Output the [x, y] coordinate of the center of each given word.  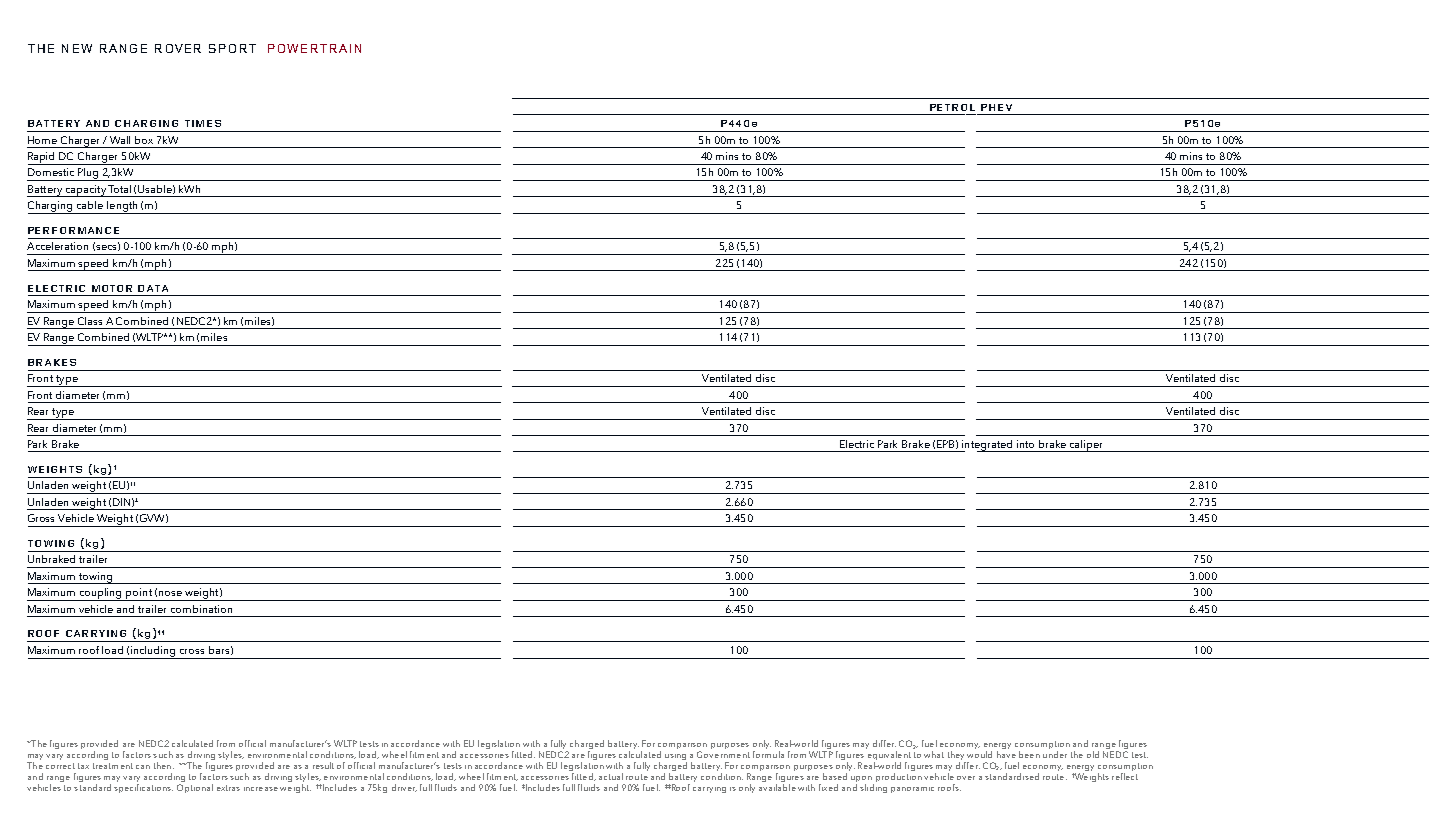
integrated [987, 446]
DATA [153, 288]
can [143, 767]
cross [192, 651]
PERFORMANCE [73, 230]
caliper [1086, 446]
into [1025, 444]
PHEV [996, 107]
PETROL [952, 107]
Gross [41, 518]
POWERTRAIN [314, 48]
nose [170, 593]
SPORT [232, 48]
